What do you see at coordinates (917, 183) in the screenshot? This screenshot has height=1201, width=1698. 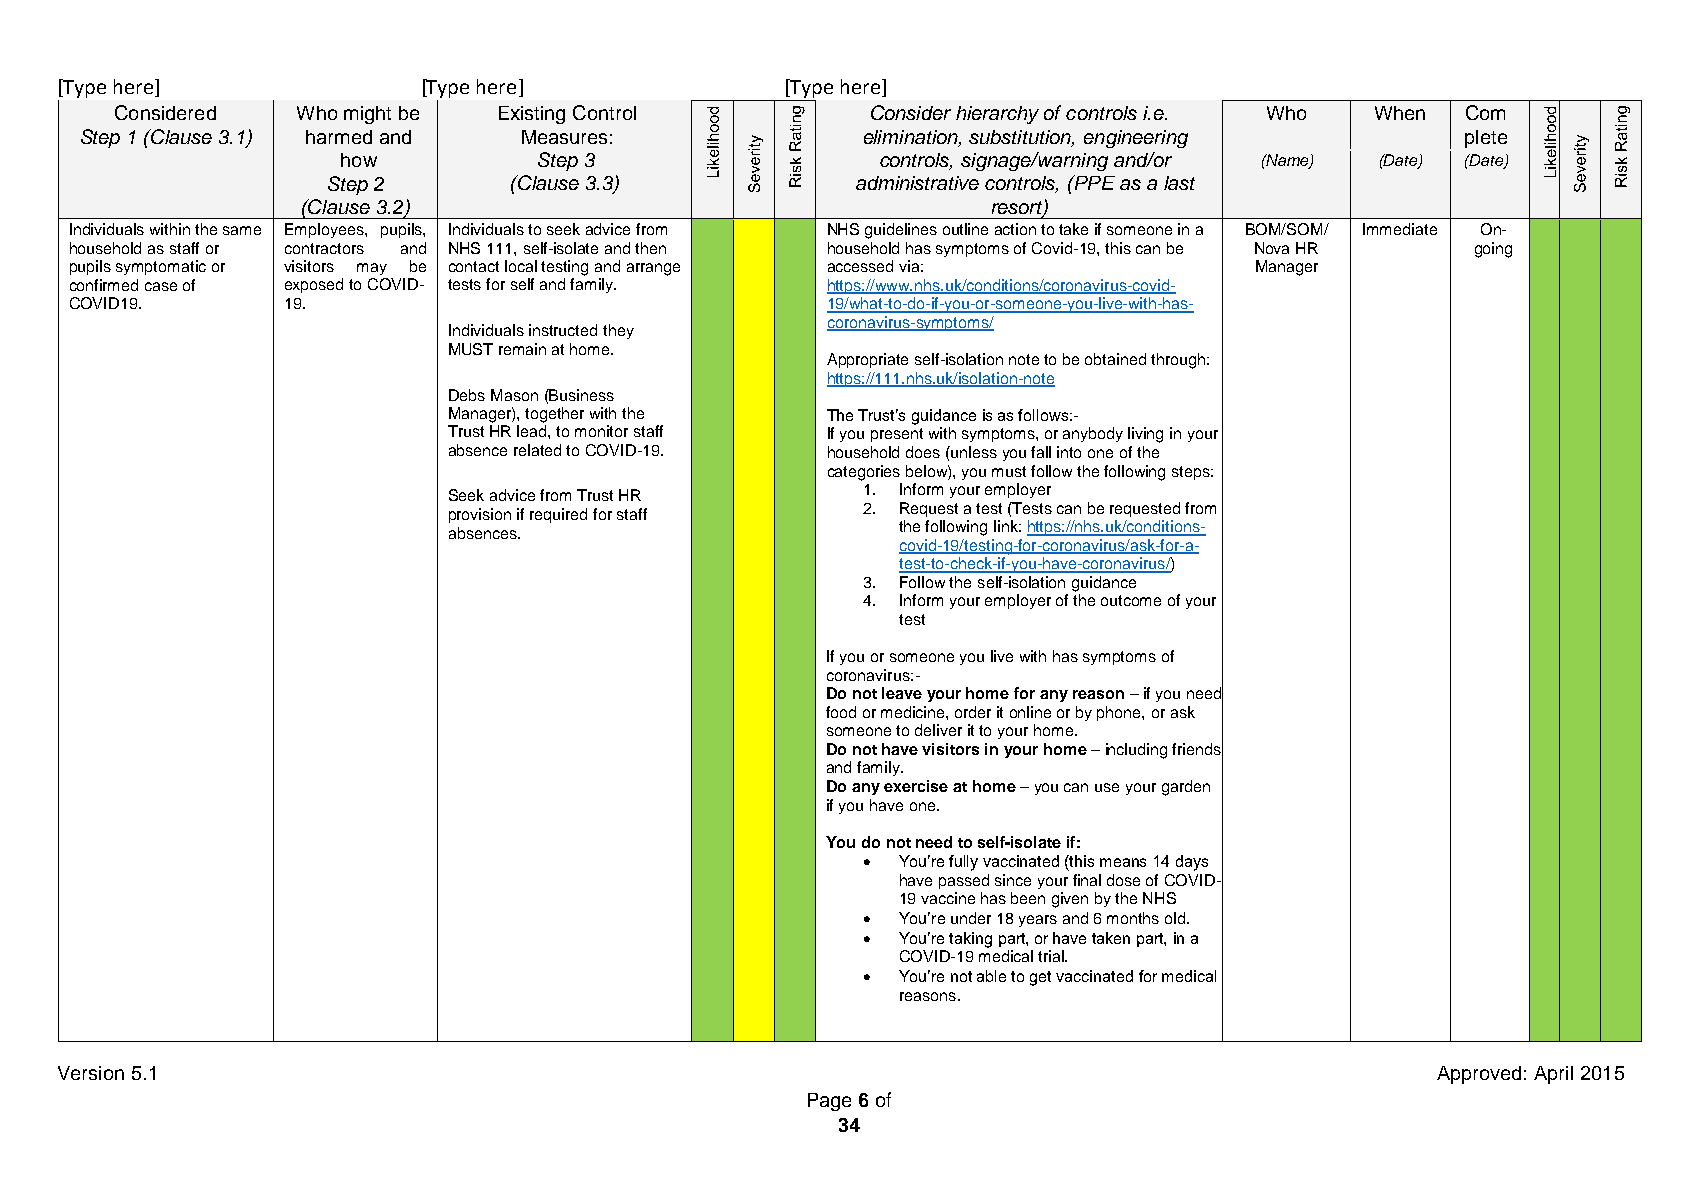 I see `administrative` at bounding box center [917, 183].
